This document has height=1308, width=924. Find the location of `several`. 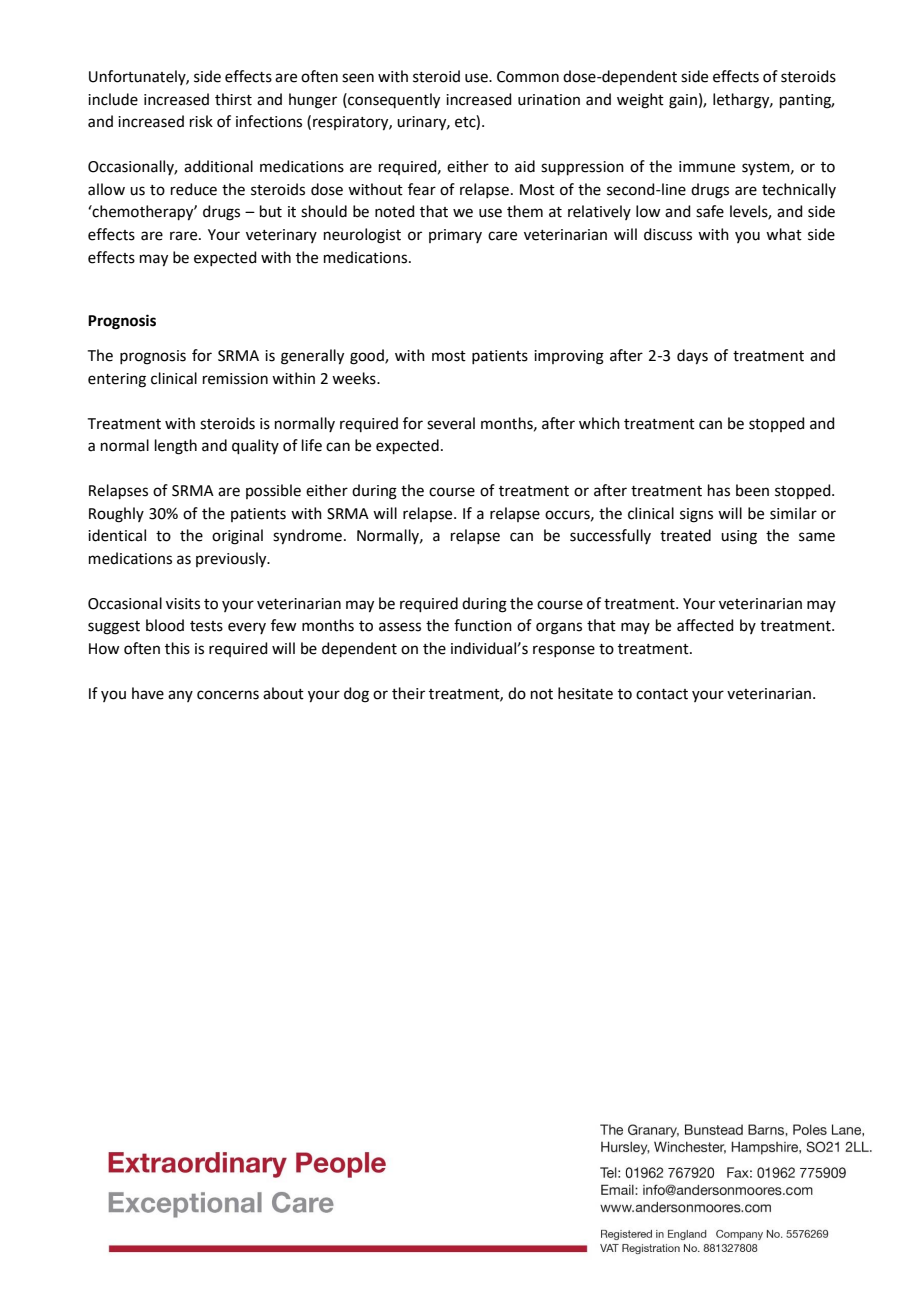

several is located at coordinates (451, 423).
